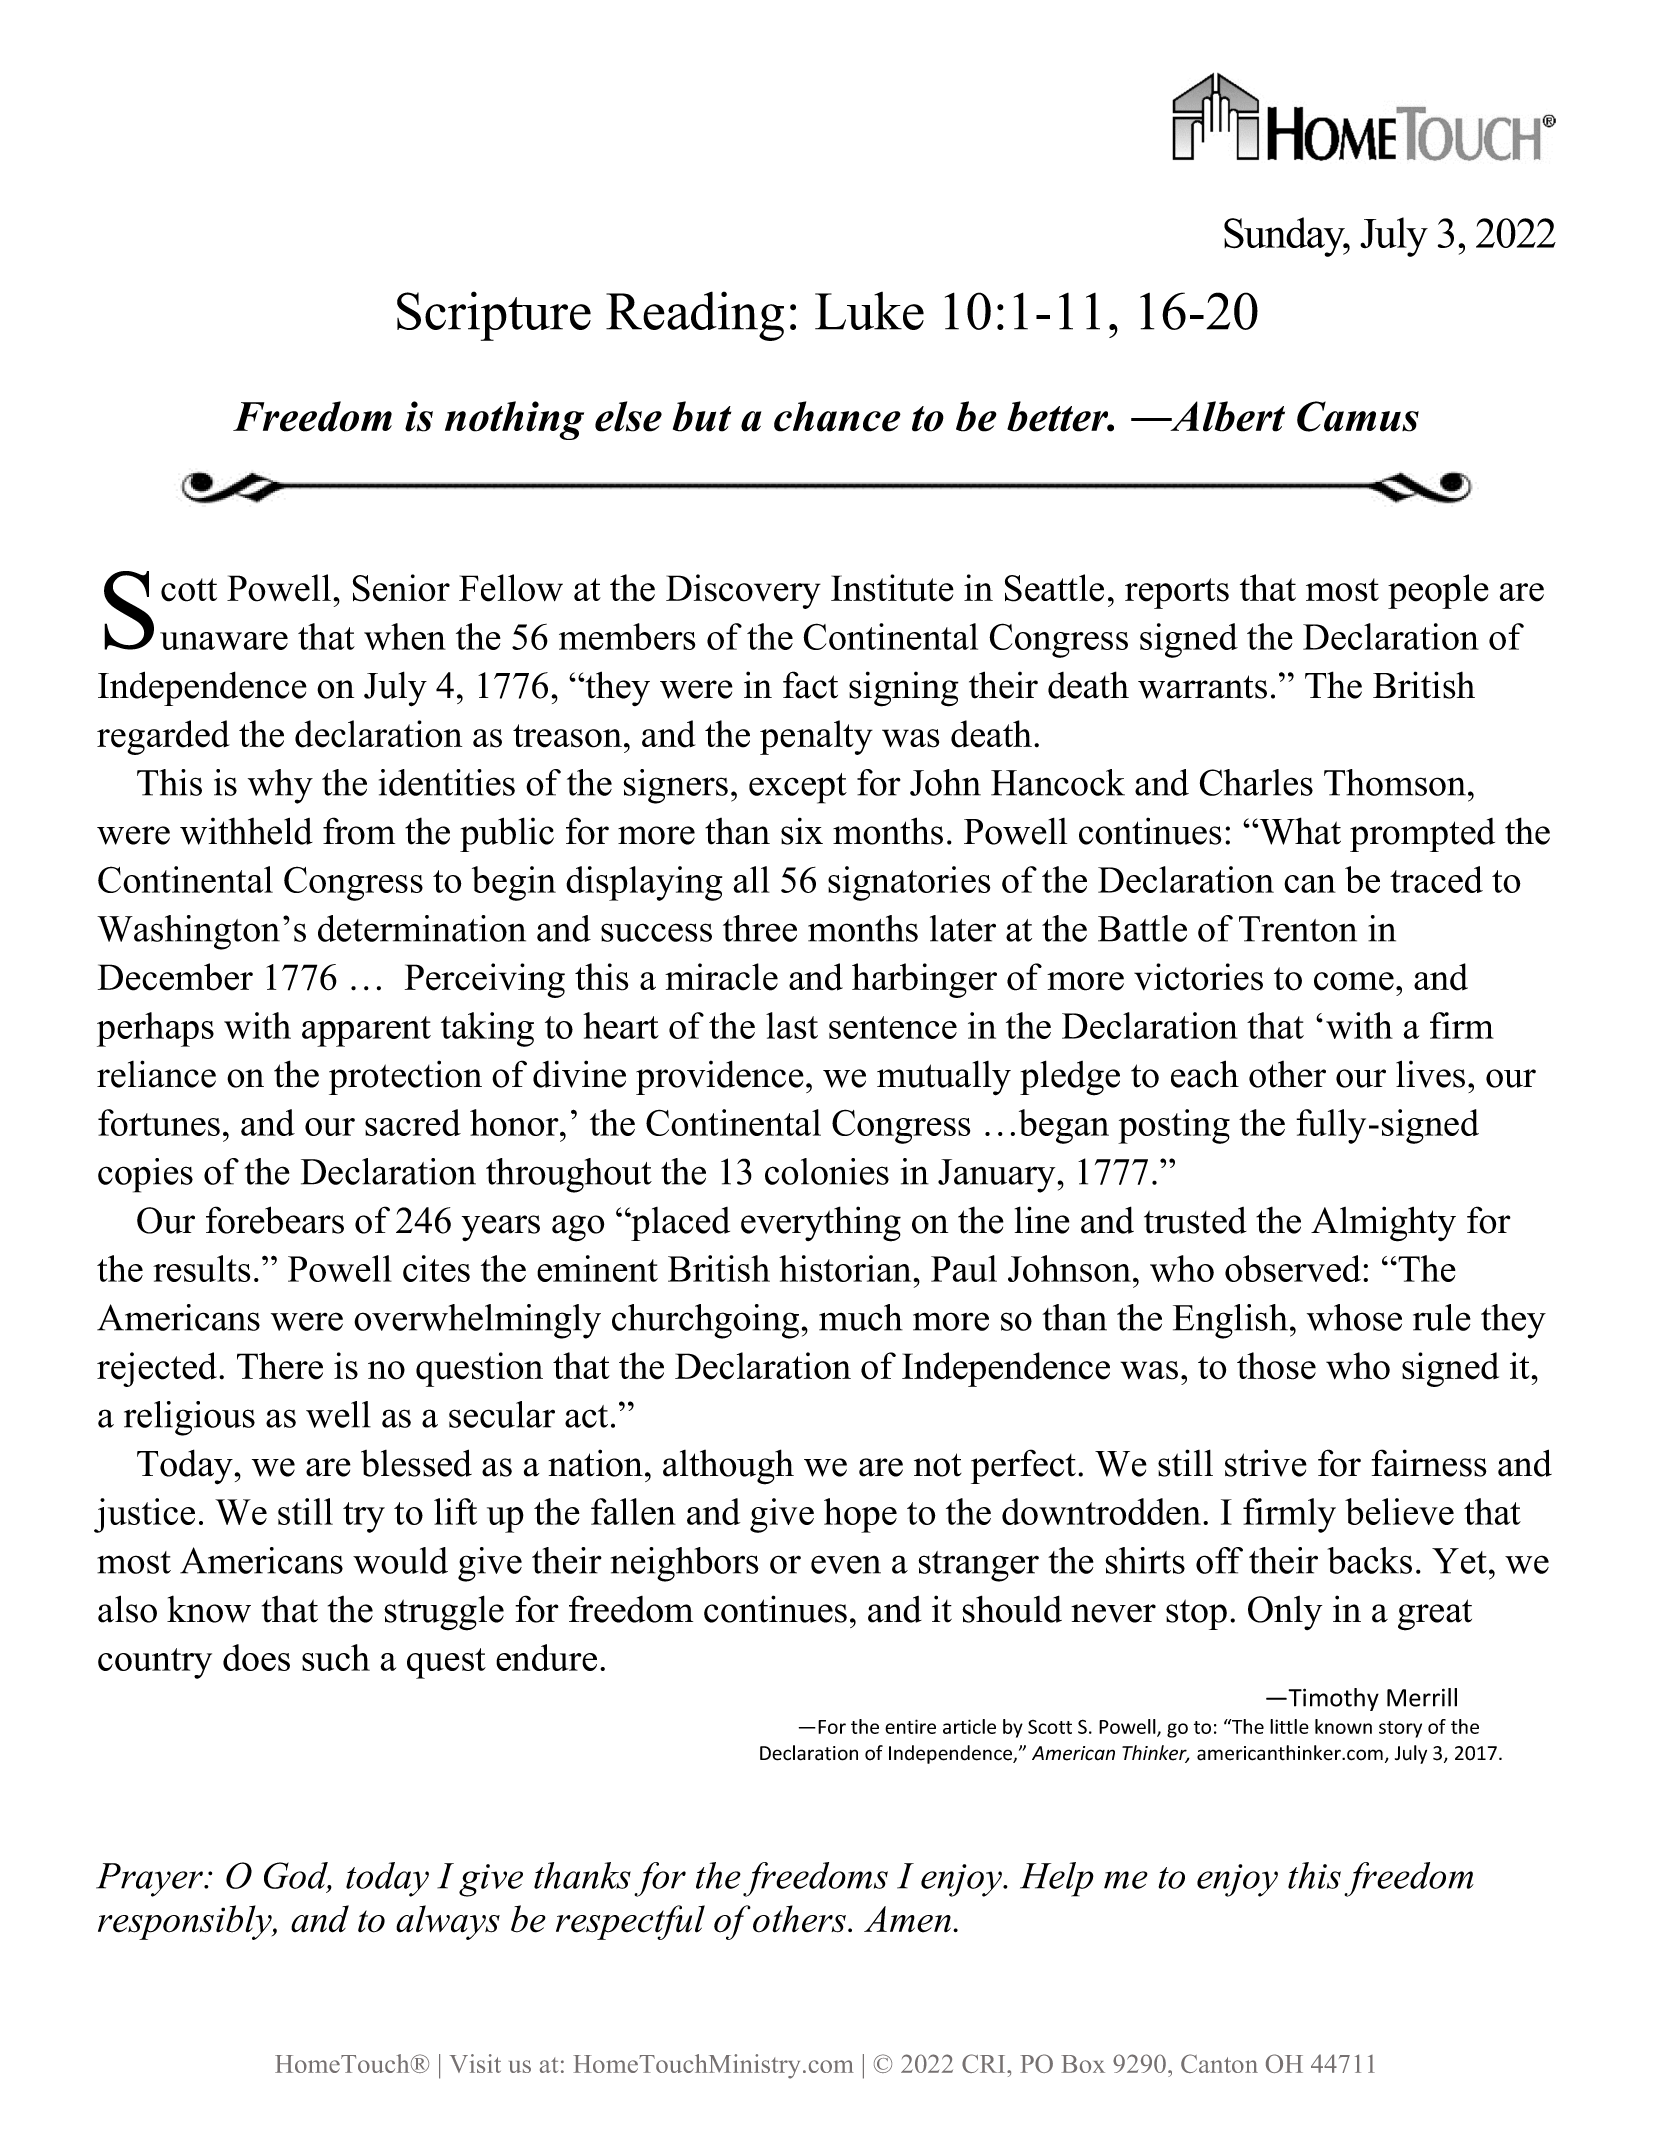 The width and height of the document is (1653, 2139). Describe the element at coordinates (359, 831) in the document. I see `from` at that location.
